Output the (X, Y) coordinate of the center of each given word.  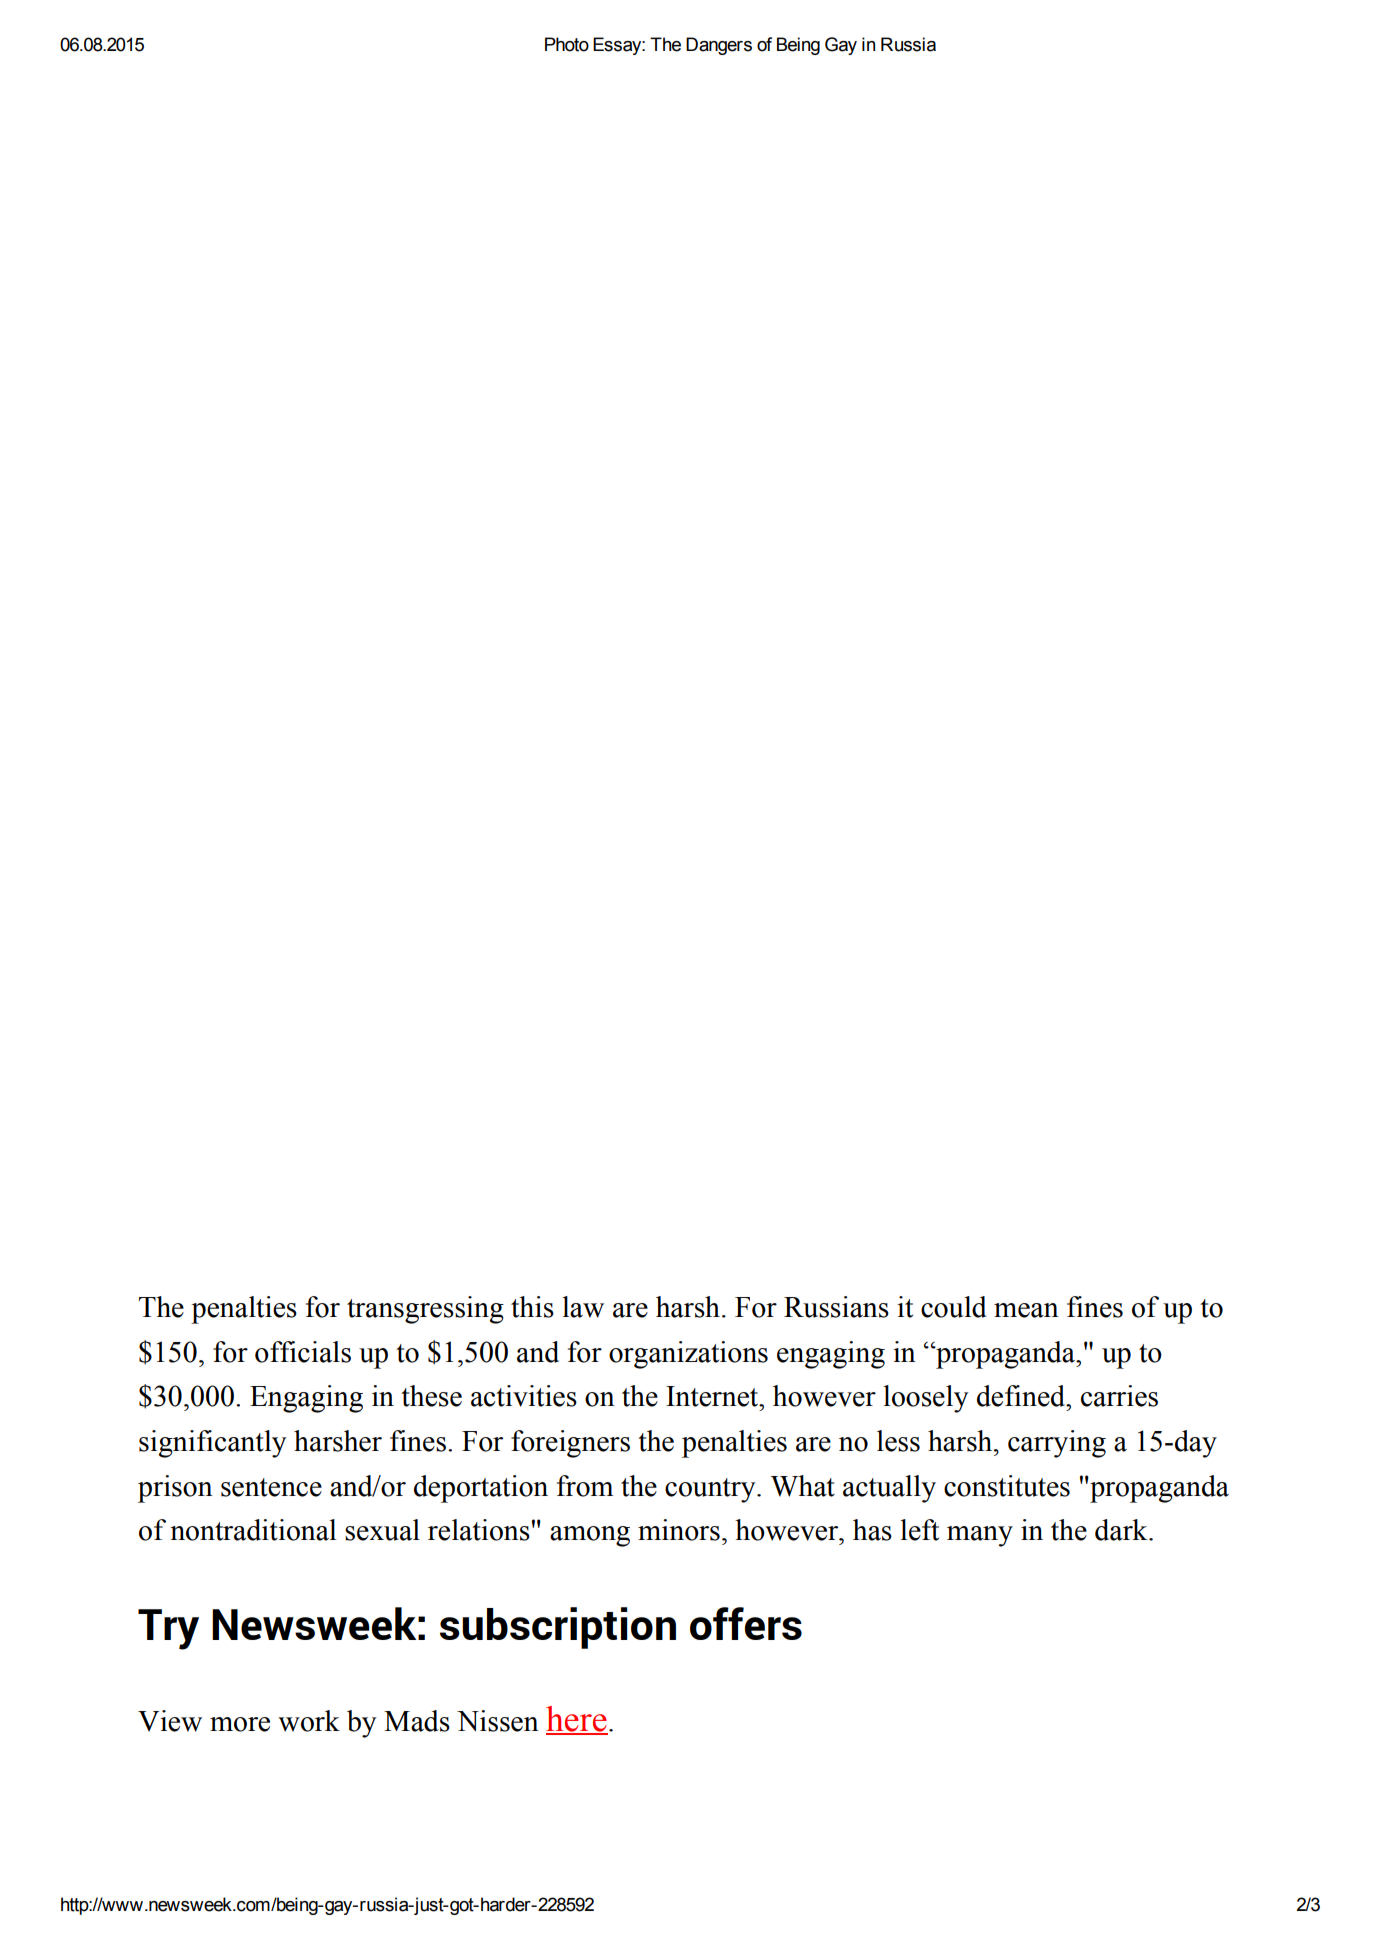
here (577, 1720)
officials (303, 1352)
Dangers (719, 46)
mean (1026, 1310)
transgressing (425, 1310)
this (532, 1307)
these (431, 1396)
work (309, 1721)
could (953, 1307)
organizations (688, 1355)
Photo (567, 44)
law (583, 1307)
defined (1022, 1396)
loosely (926, 1399)
